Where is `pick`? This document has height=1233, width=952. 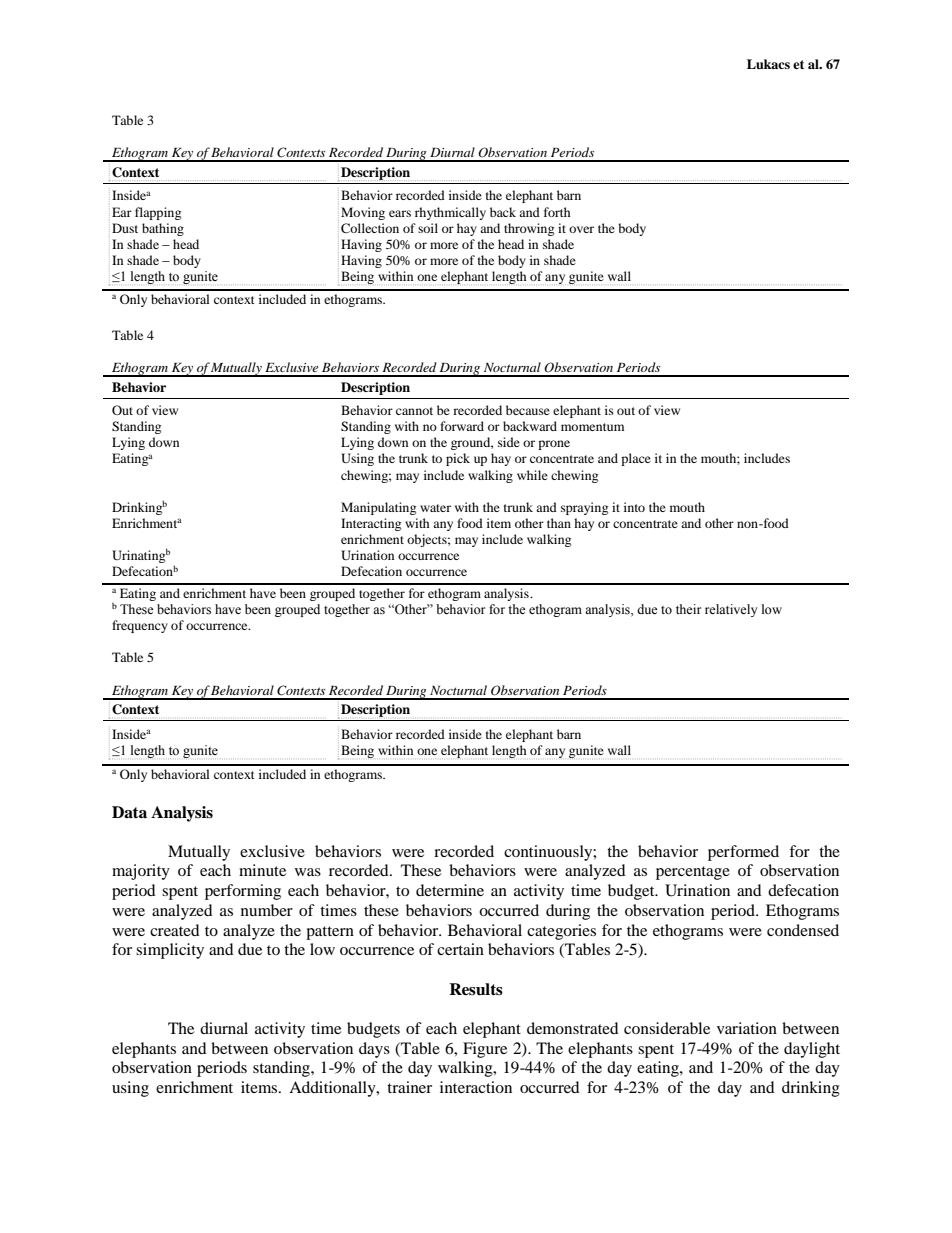 pick is located at coordinates (458, 459).
